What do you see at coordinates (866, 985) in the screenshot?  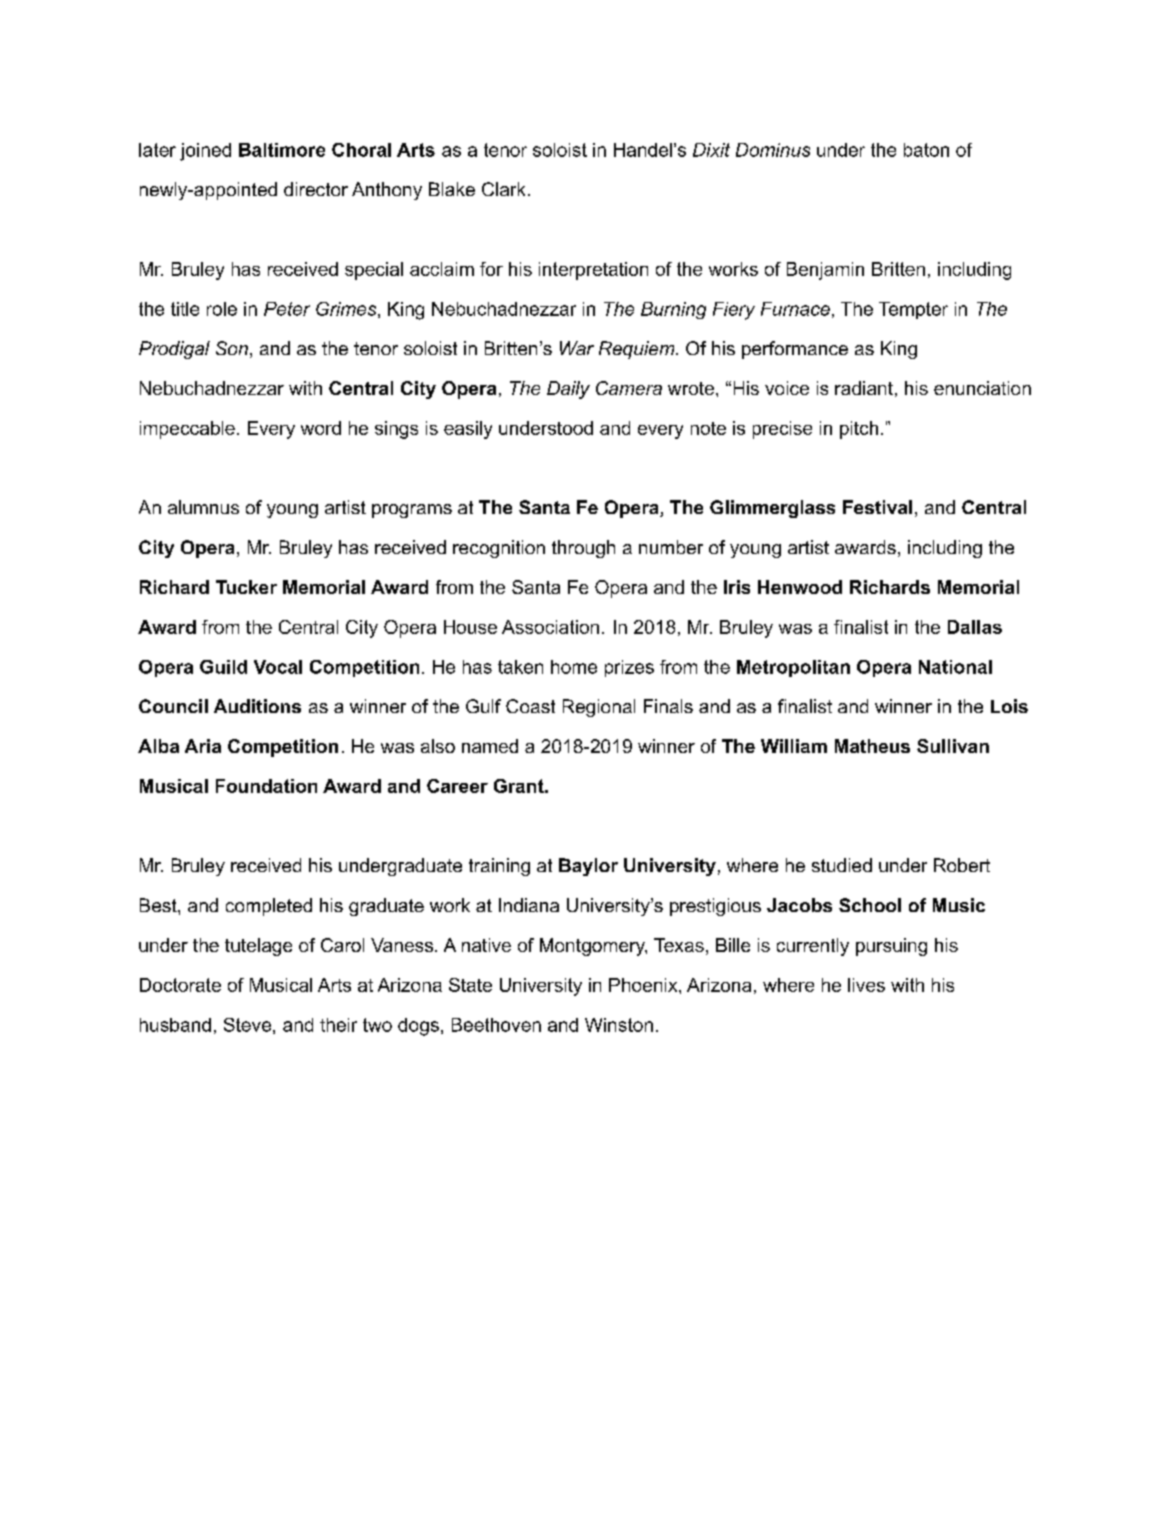 I see `lives` at bounding box center [866, 985].
